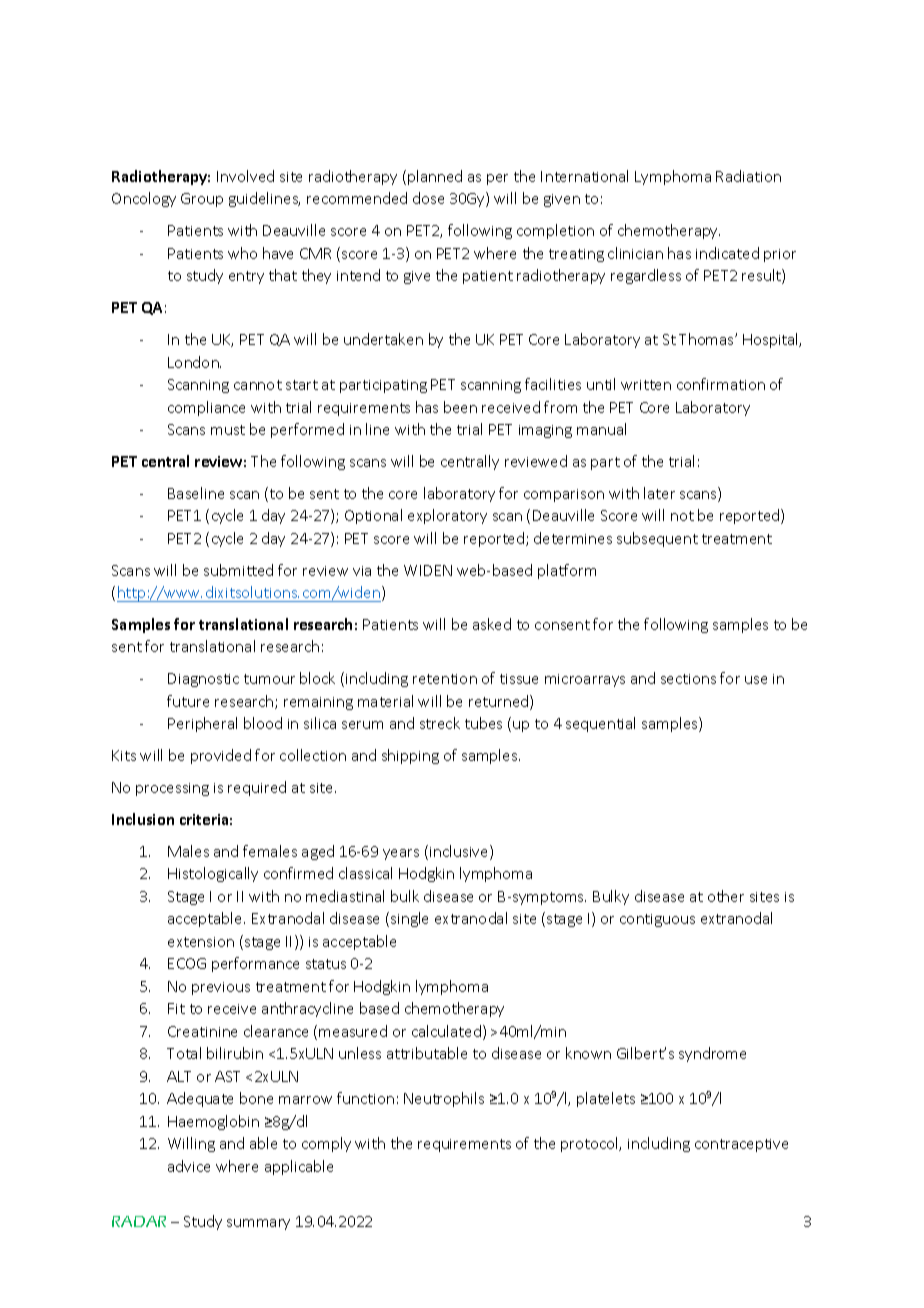 This image has width=924, height=1308. Describe the element at coordinates (202, 200) in the image. I see `Group` at that location.
